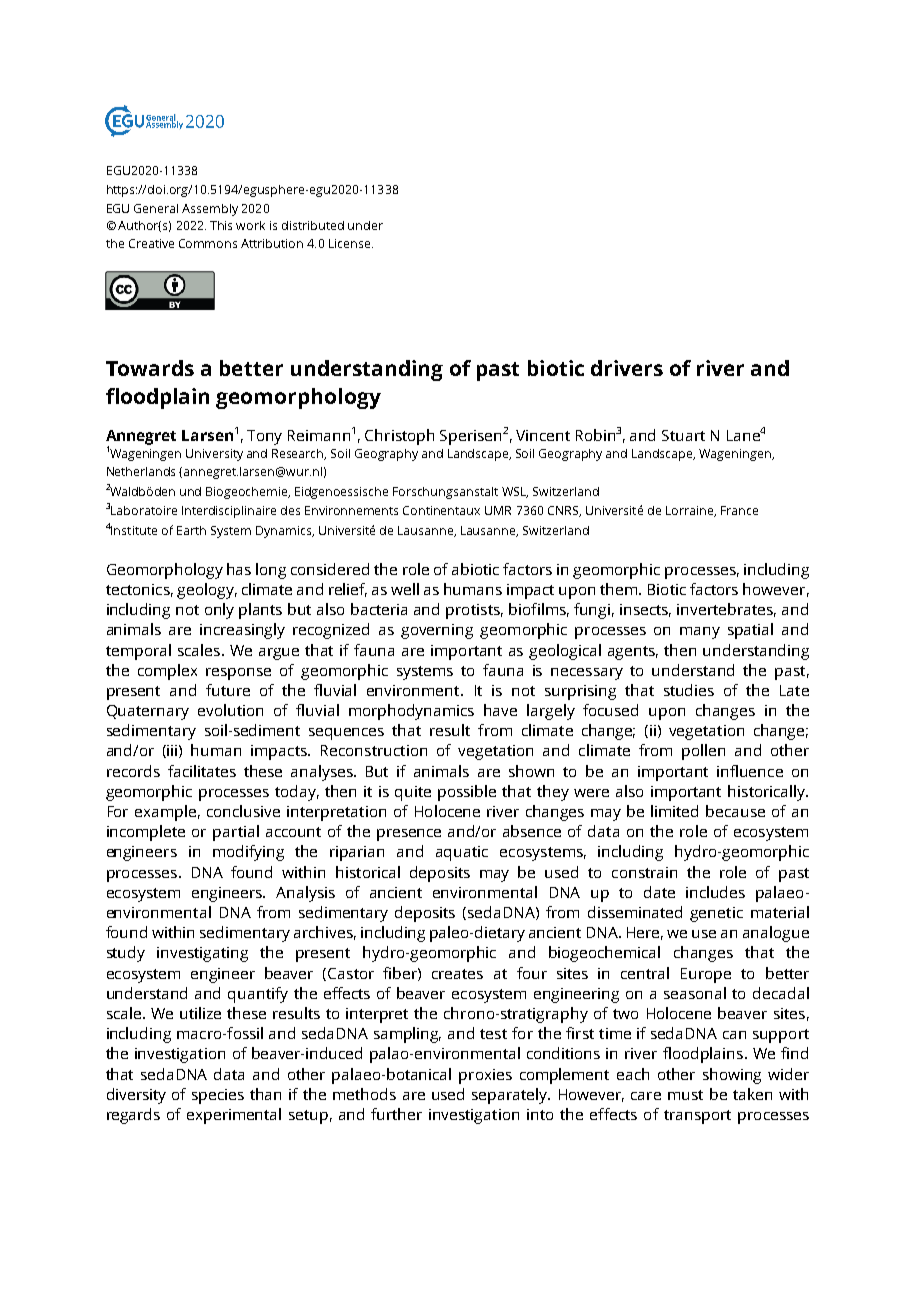 Image resolution: width=924 pixels, height=1308 pixels. Describe the element at coordinates (732, 1076) in the document. I see `showing` at that location.
